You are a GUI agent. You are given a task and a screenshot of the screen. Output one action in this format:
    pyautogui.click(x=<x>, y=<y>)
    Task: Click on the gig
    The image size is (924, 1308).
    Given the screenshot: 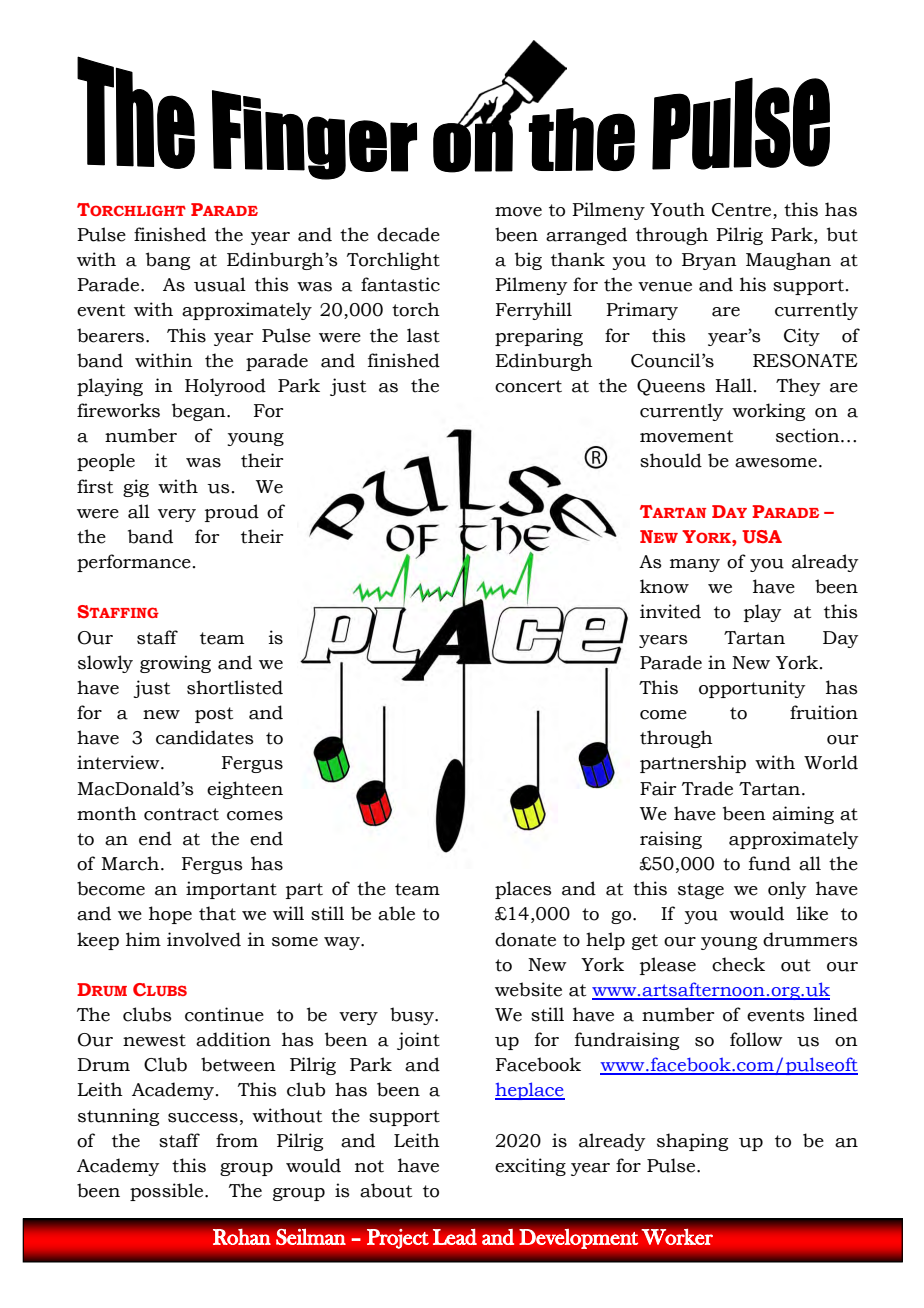 What is the action you would take?
    pyautogui.click(x=136, y=488)
